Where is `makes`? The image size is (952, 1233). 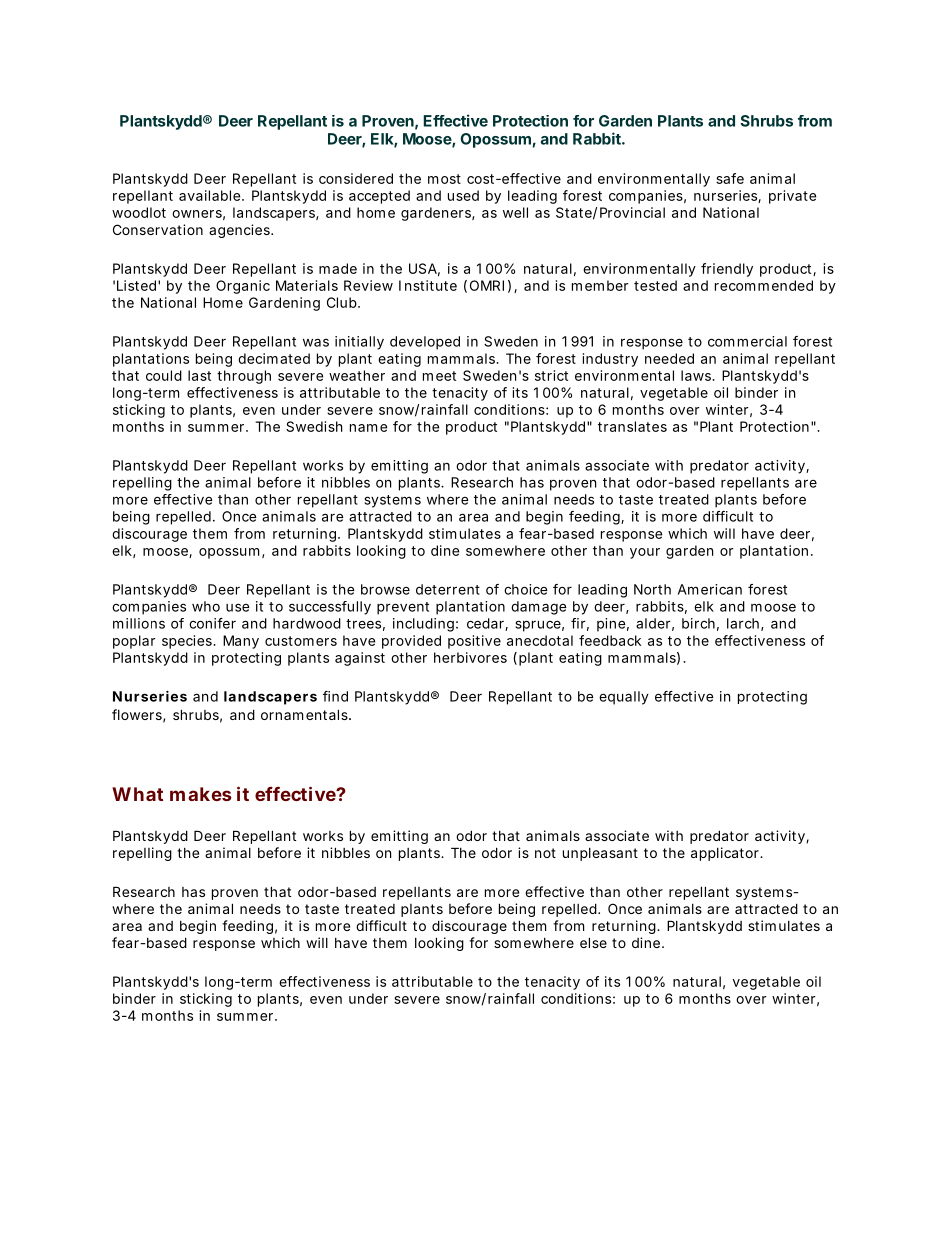
makes is located at coordinates (200, 794).
